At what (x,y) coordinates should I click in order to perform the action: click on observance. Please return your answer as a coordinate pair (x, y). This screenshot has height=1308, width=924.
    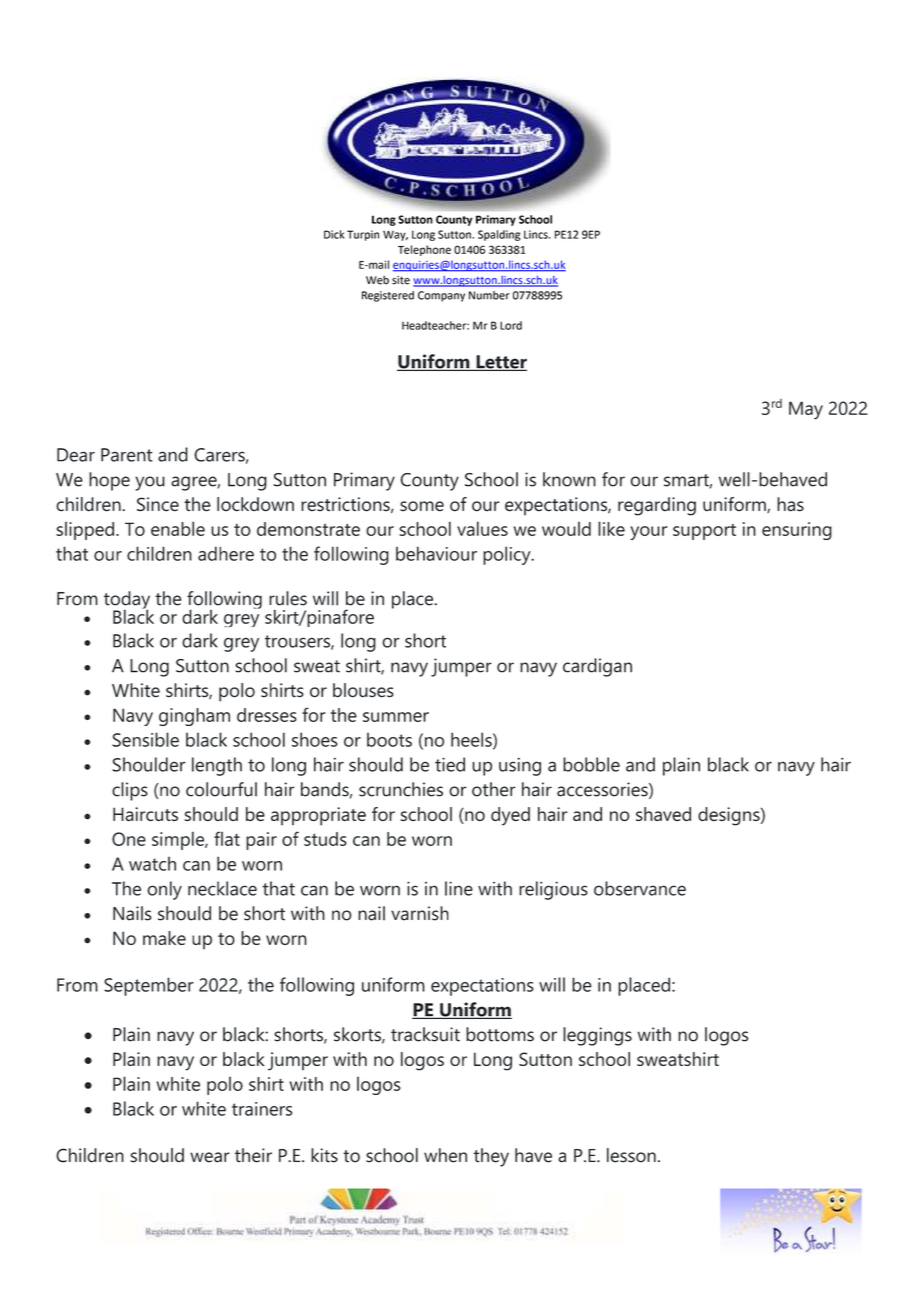
    Looking at the image, I should click on (640, 888).
